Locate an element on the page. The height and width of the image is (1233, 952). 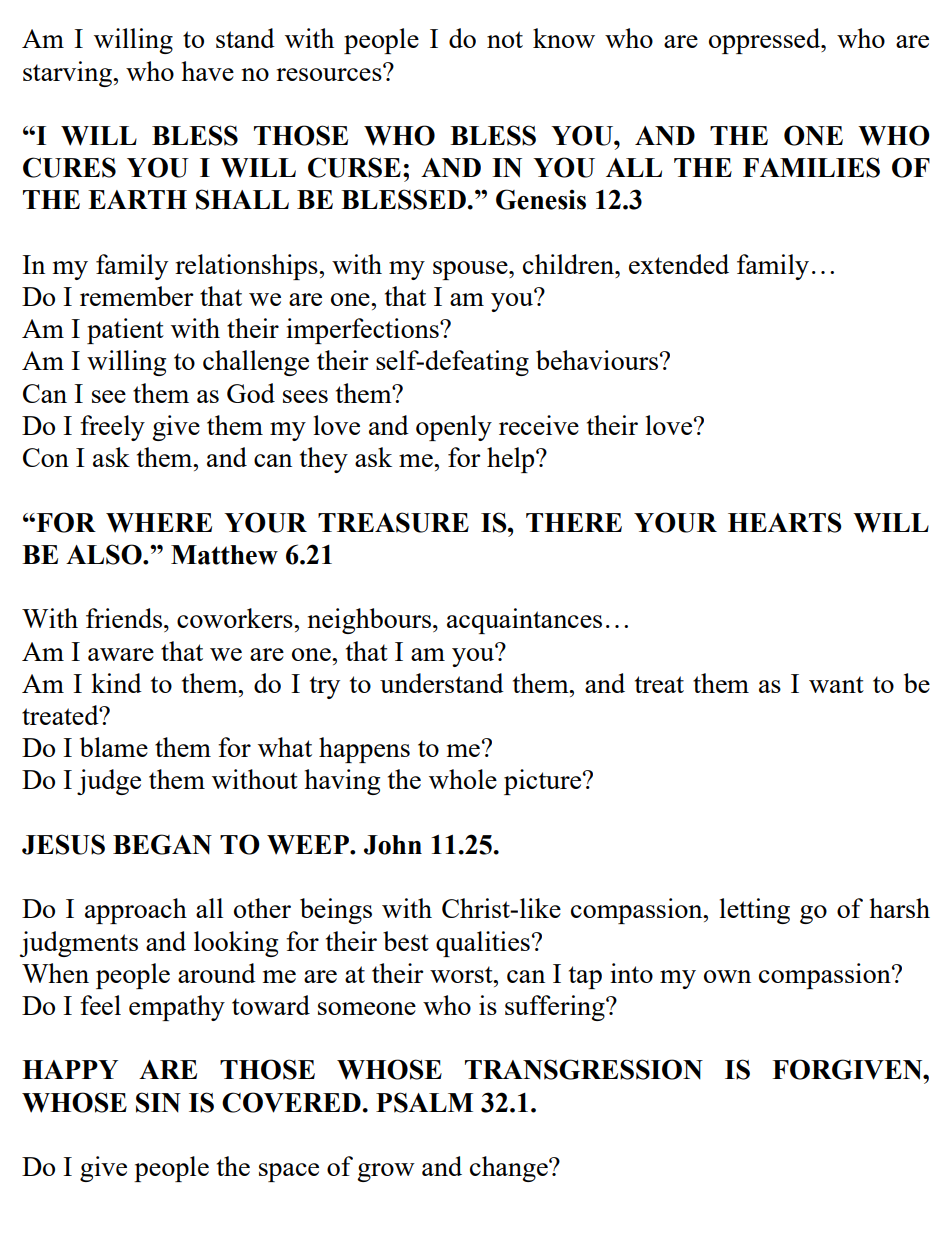
SIN is located at coordinates (158, 1102).
